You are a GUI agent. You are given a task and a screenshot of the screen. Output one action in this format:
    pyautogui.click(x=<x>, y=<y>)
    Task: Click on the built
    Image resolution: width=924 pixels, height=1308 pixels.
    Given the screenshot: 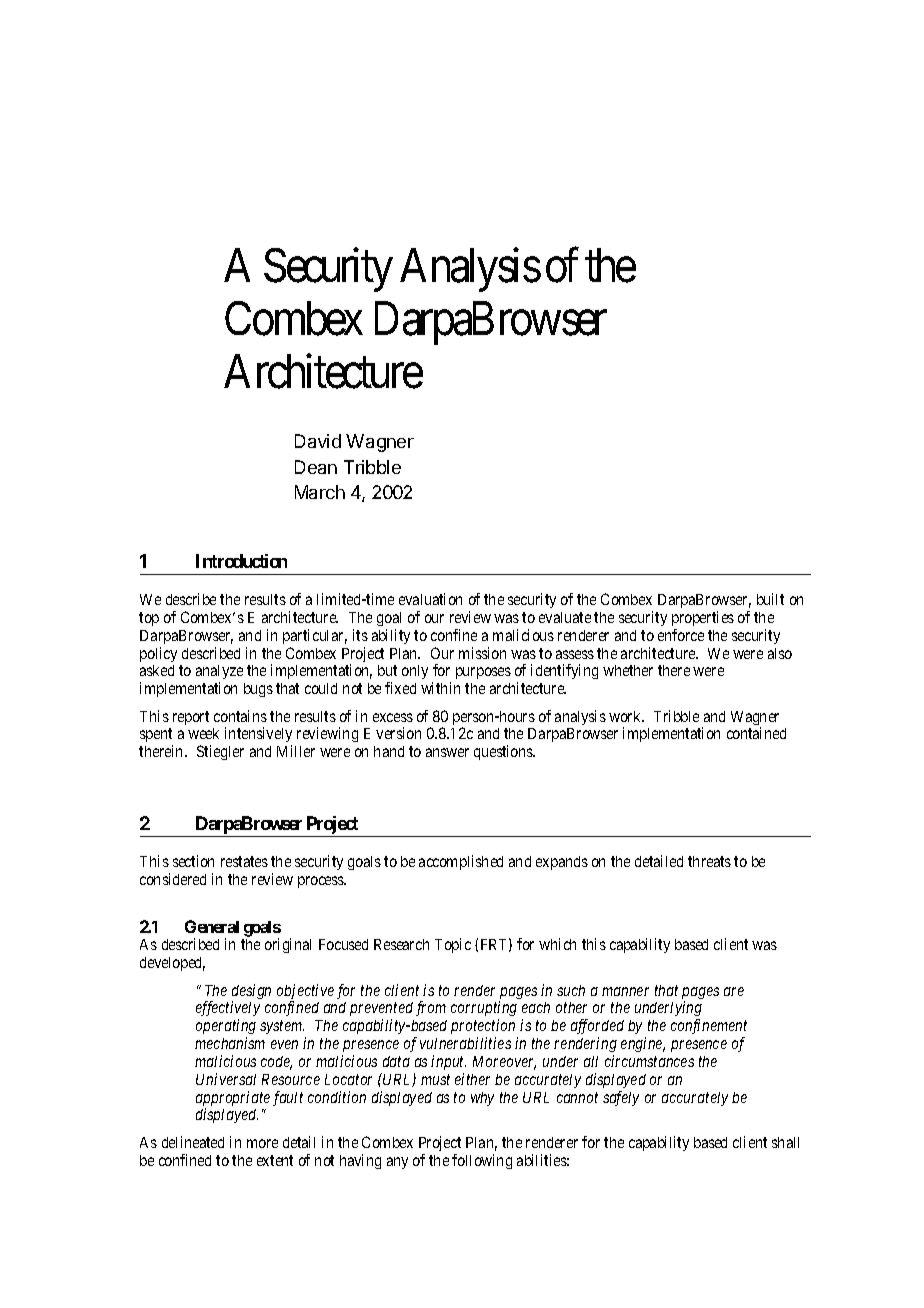 What is the action you would take?
    pyautogui.click(x=770, y=599)
